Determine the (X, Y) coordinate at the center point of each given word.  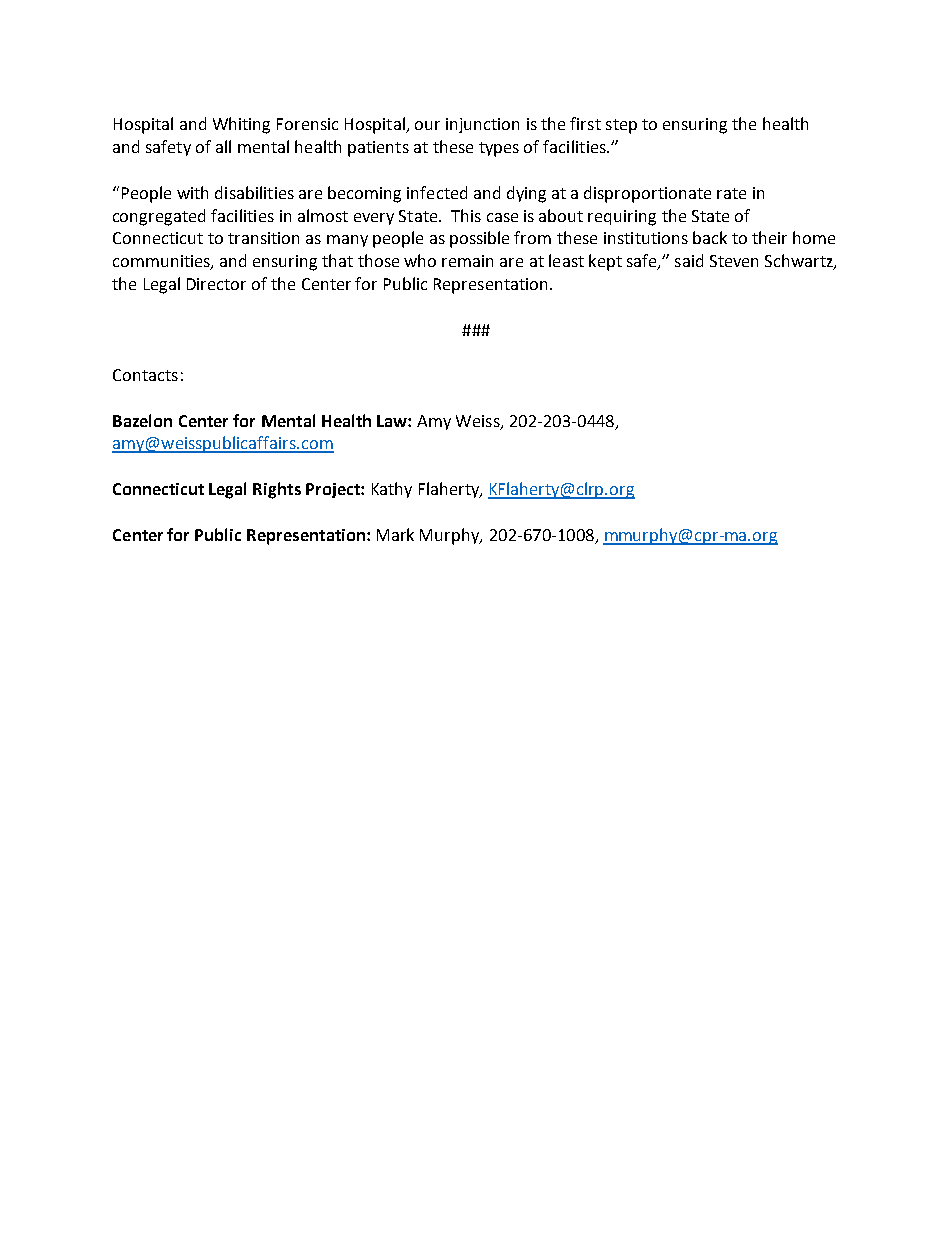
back (710, 237)
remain (467, 261)
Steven (734, 261)
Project (334, 490)
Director (216, 284)
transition (263, 238)
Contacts (145, 375)
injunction (482, 125)
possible (479, 239)
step (621, 126)
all (223, 146)
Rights (277, 490)
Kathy (392, 490)
